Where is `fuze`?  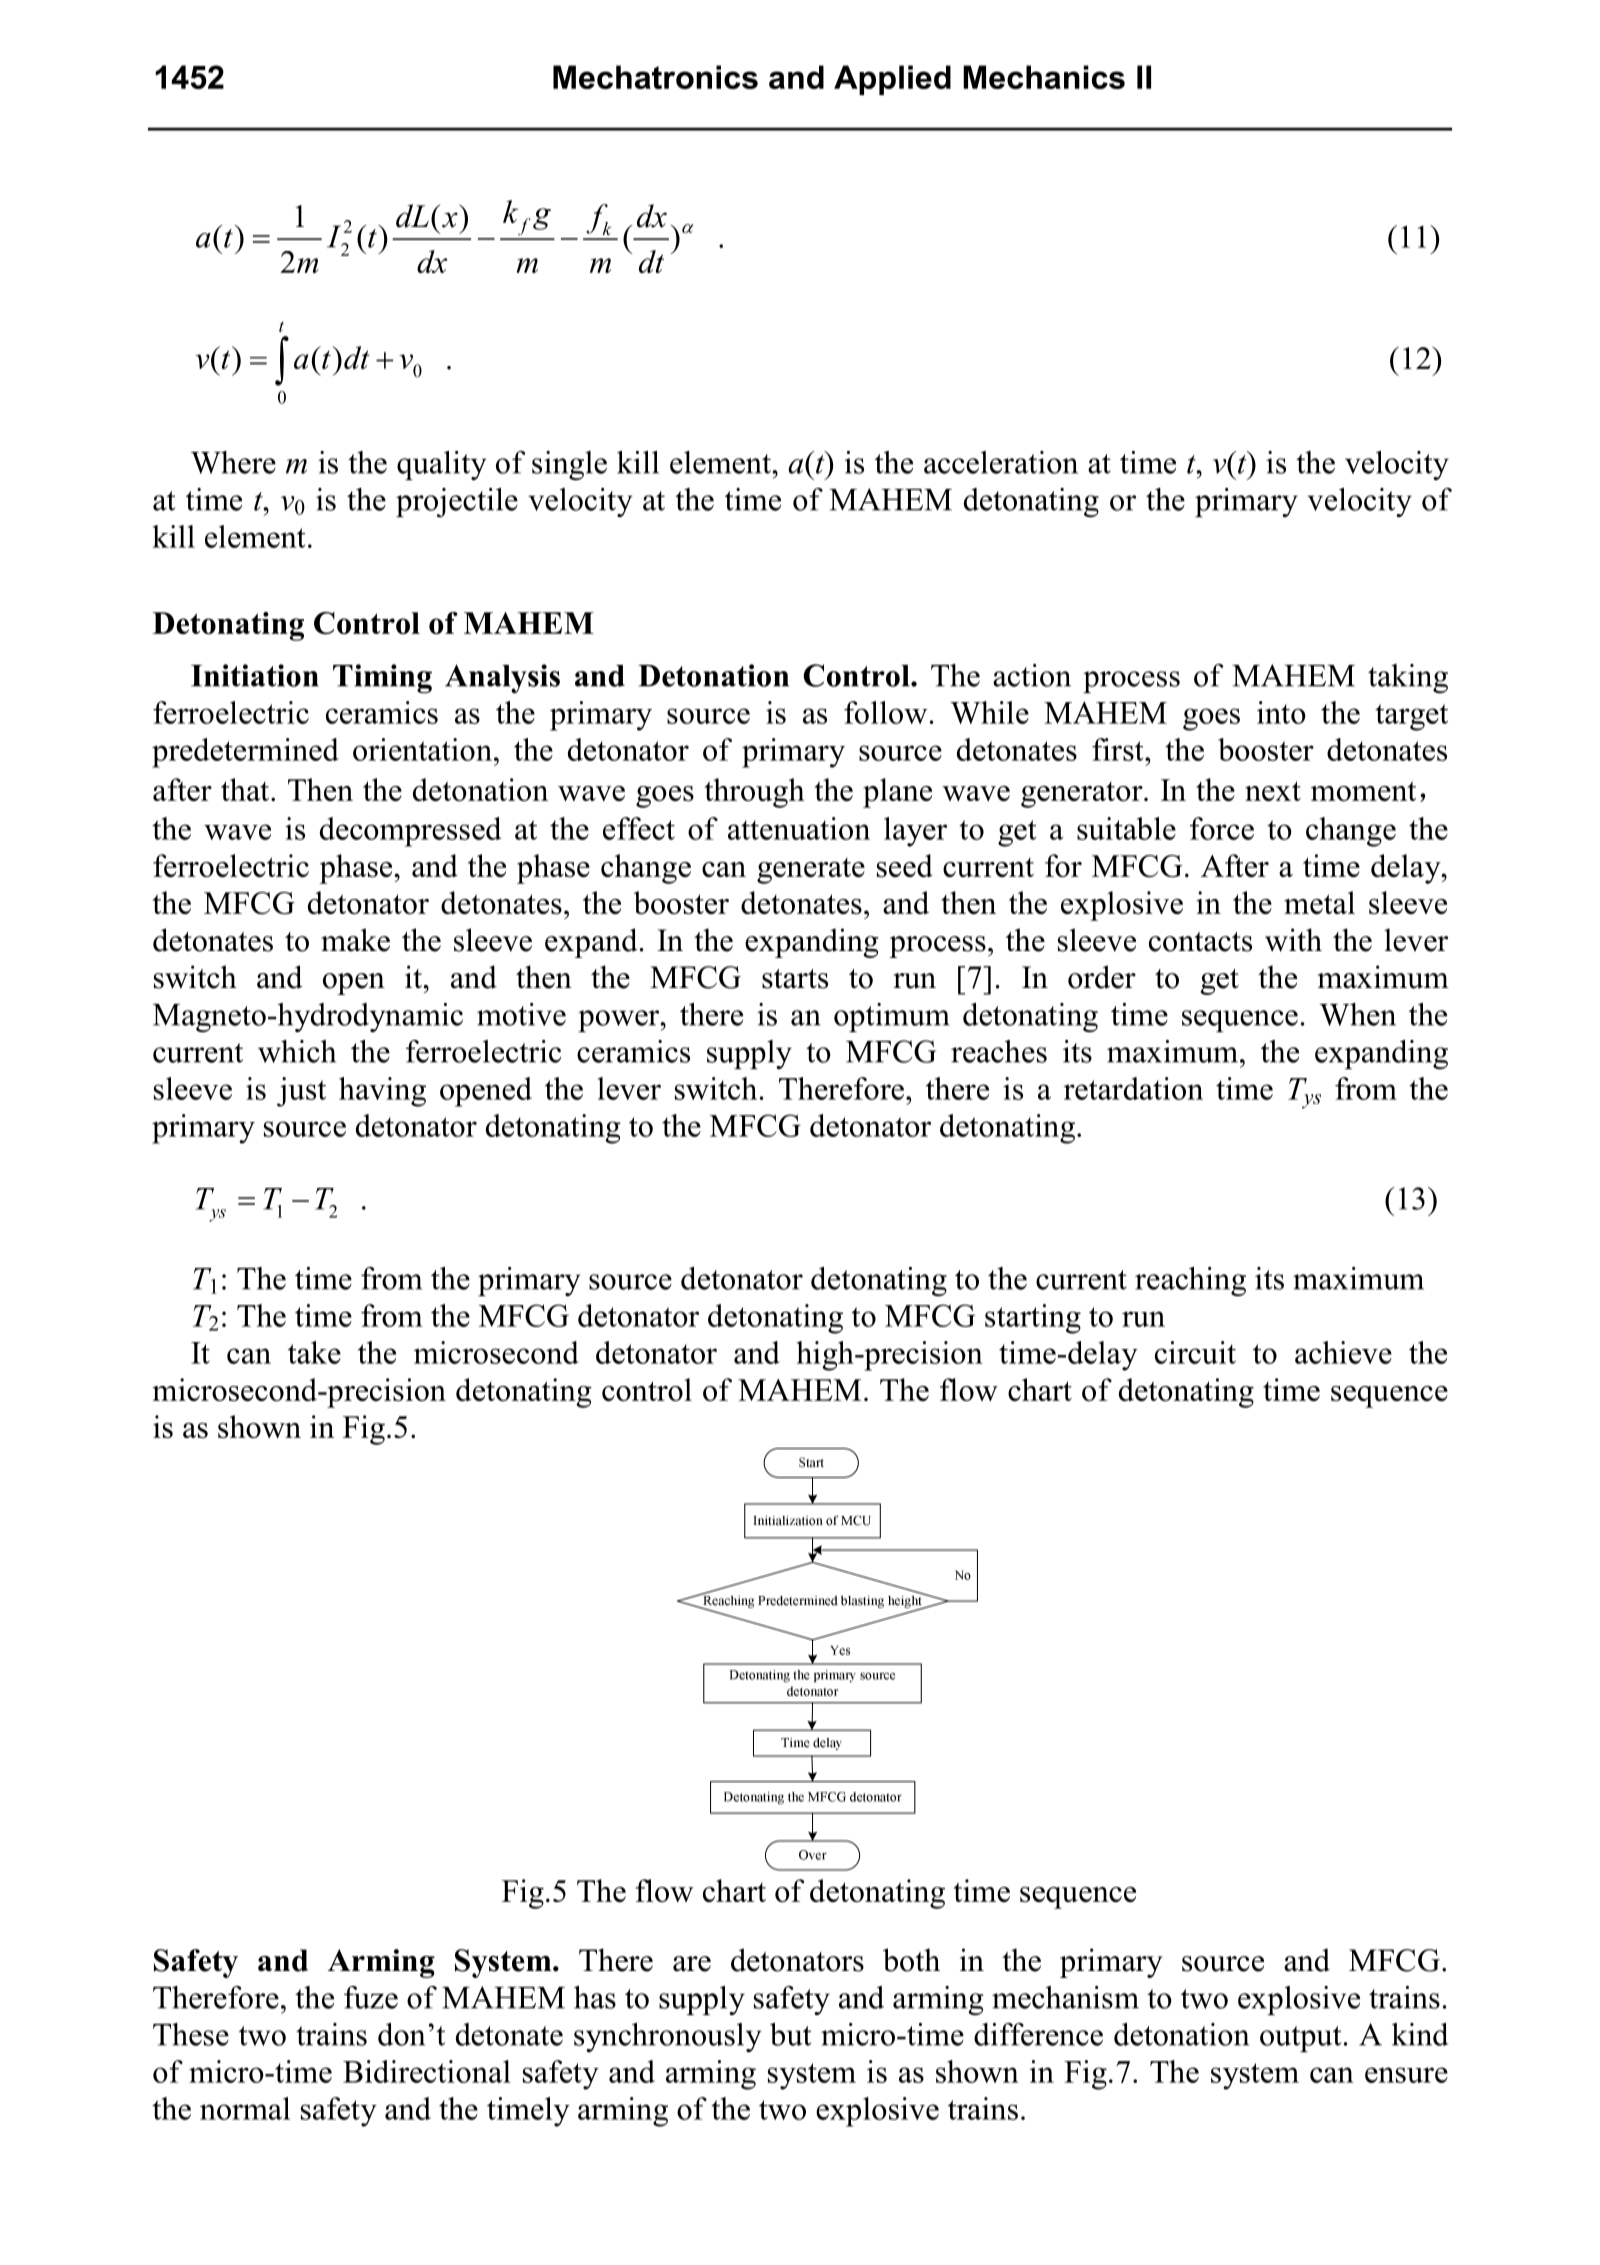
fuze is located at coordinates (371, 1997).
